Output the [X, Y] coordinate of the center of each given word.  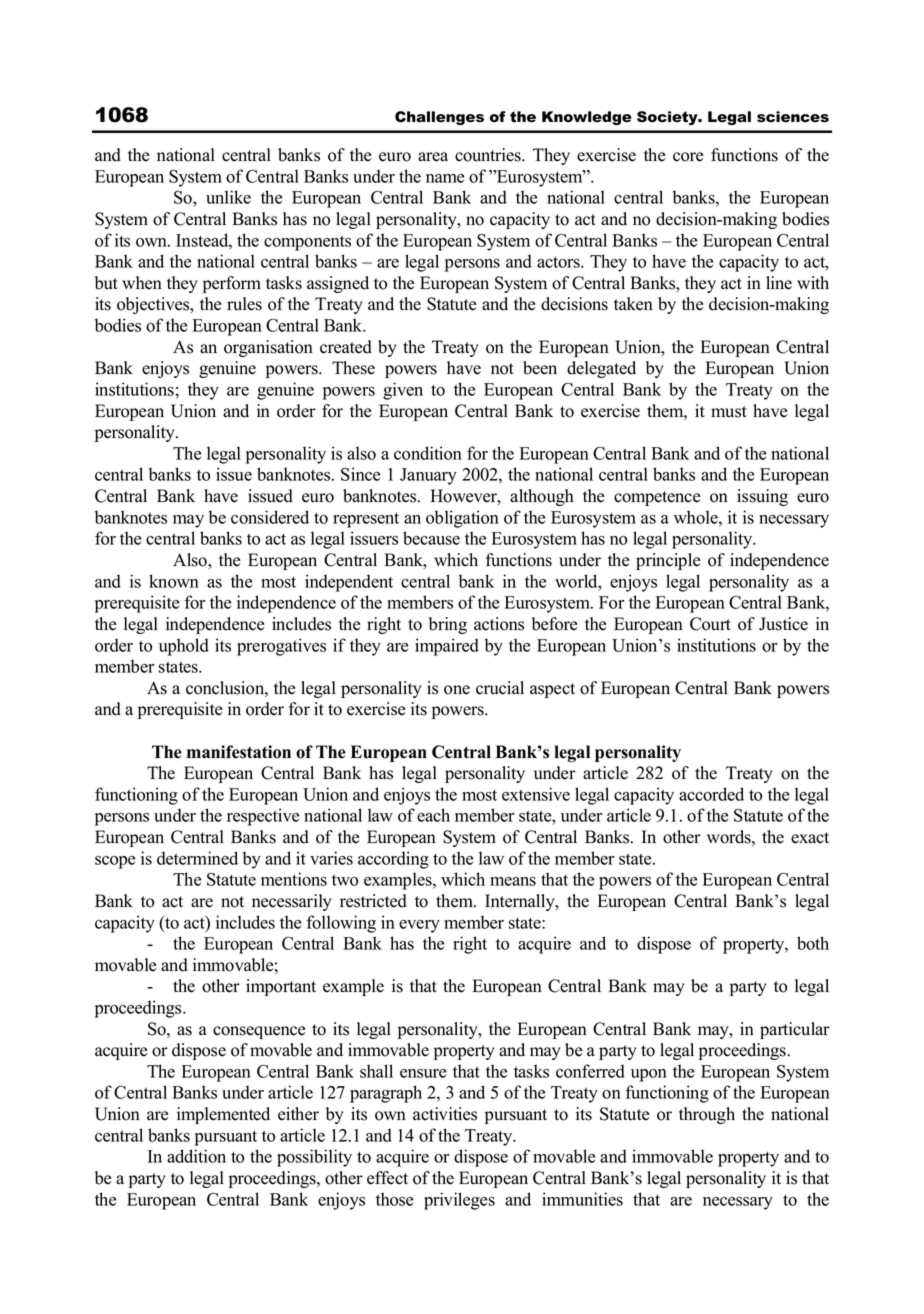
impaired [447, 647]
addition [196, 1156]
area [433, 157]
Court [710, 624]
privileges [459, 1201]
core [688, 157]
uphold [184, 647]
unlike [228, 197]
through [707, 1115]
